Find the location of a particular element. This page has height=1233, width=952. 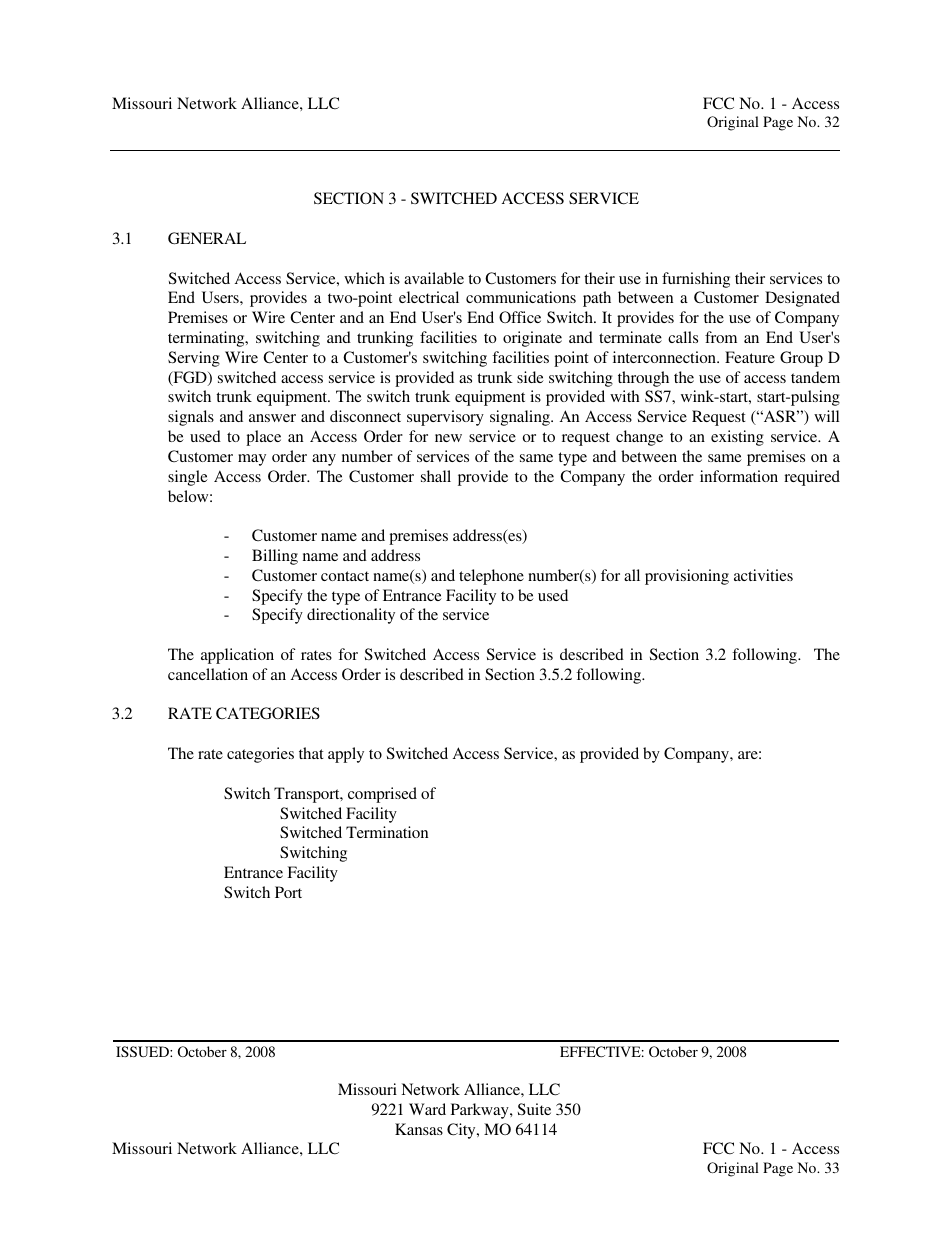

Parkway is located at coordinates (481, 1111).
